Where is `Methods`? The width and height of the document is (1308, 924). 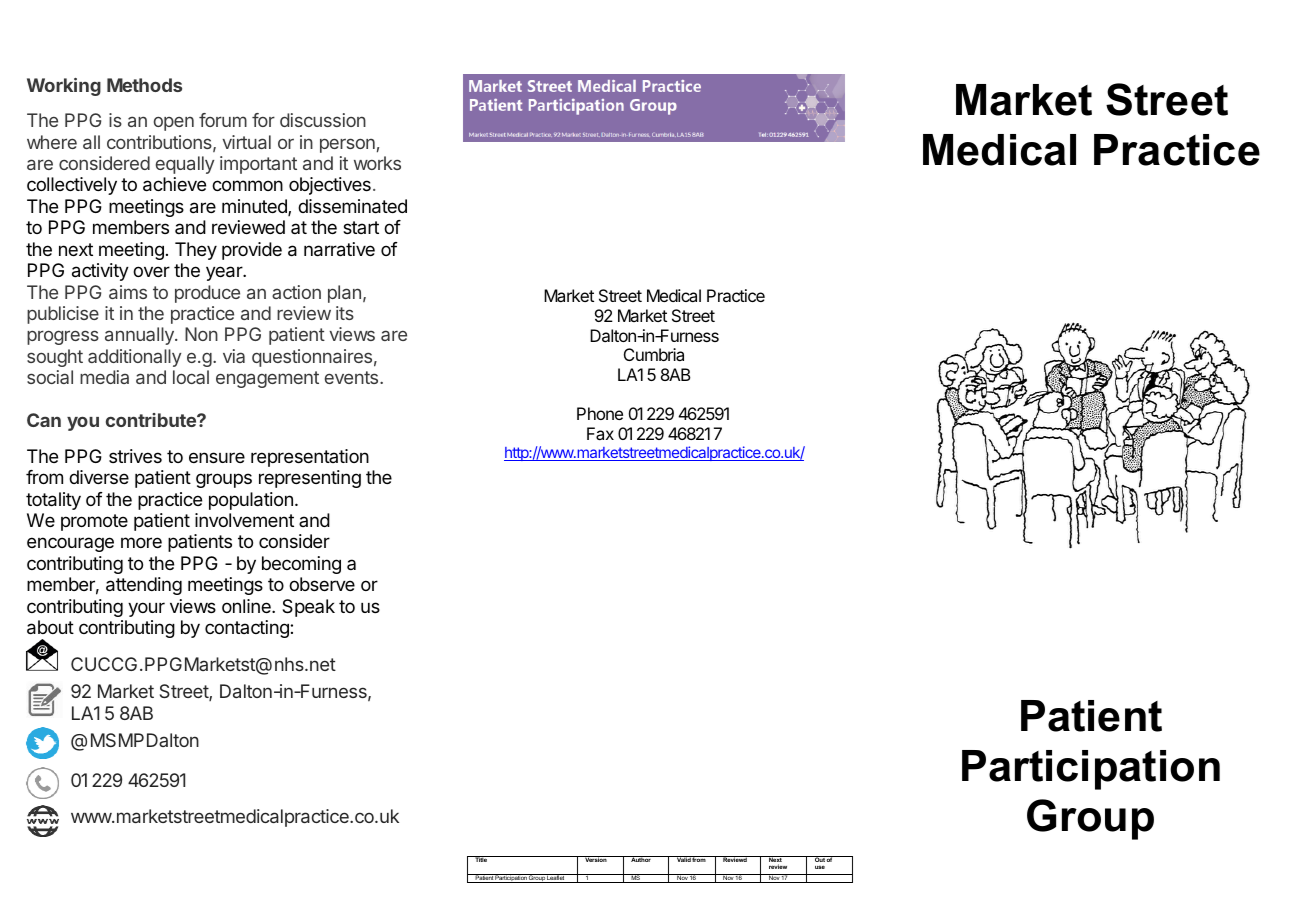 Methods is located at coordinates (144, 85).
